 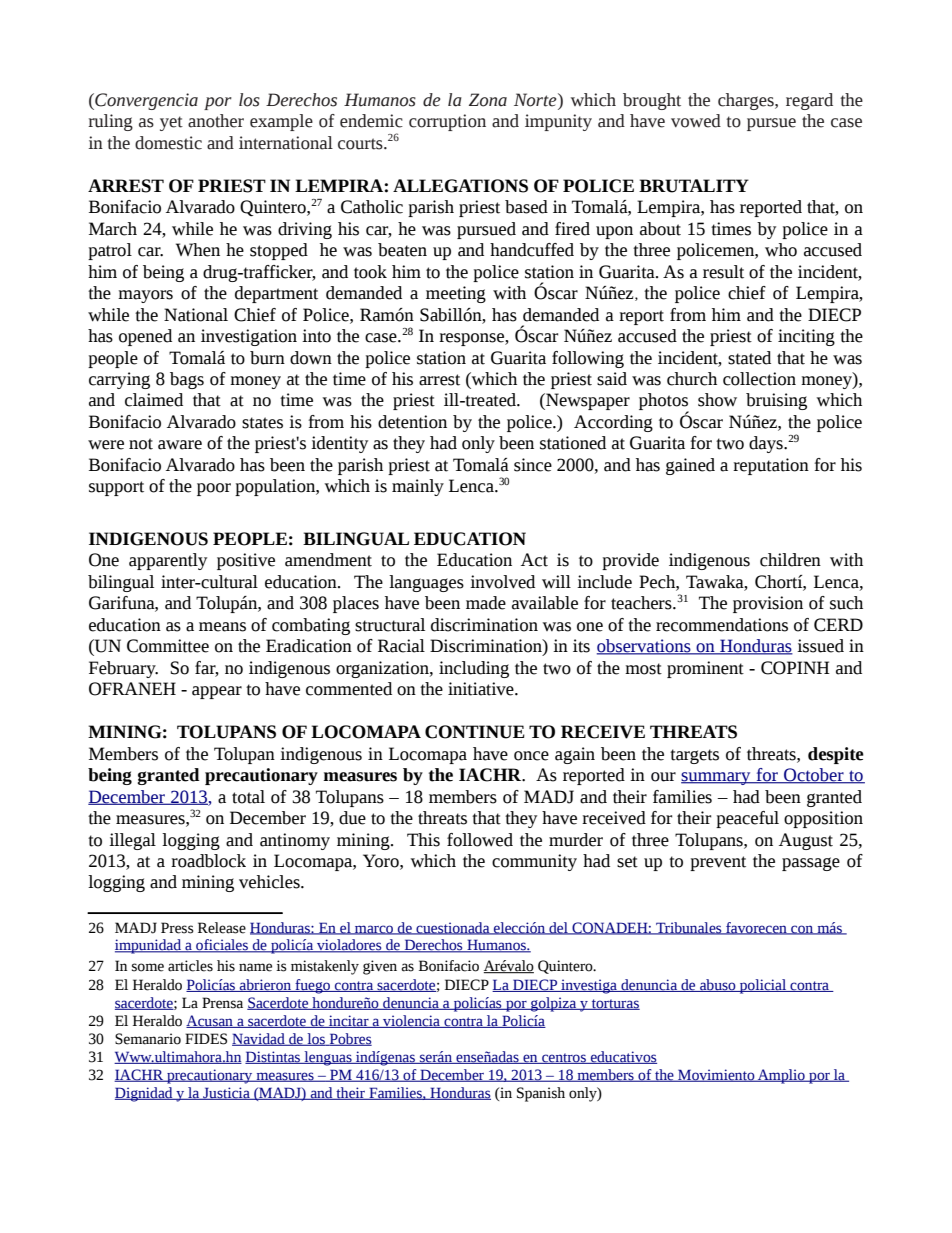 I want to click on Movimiento, so click(x=716, y=1075).
